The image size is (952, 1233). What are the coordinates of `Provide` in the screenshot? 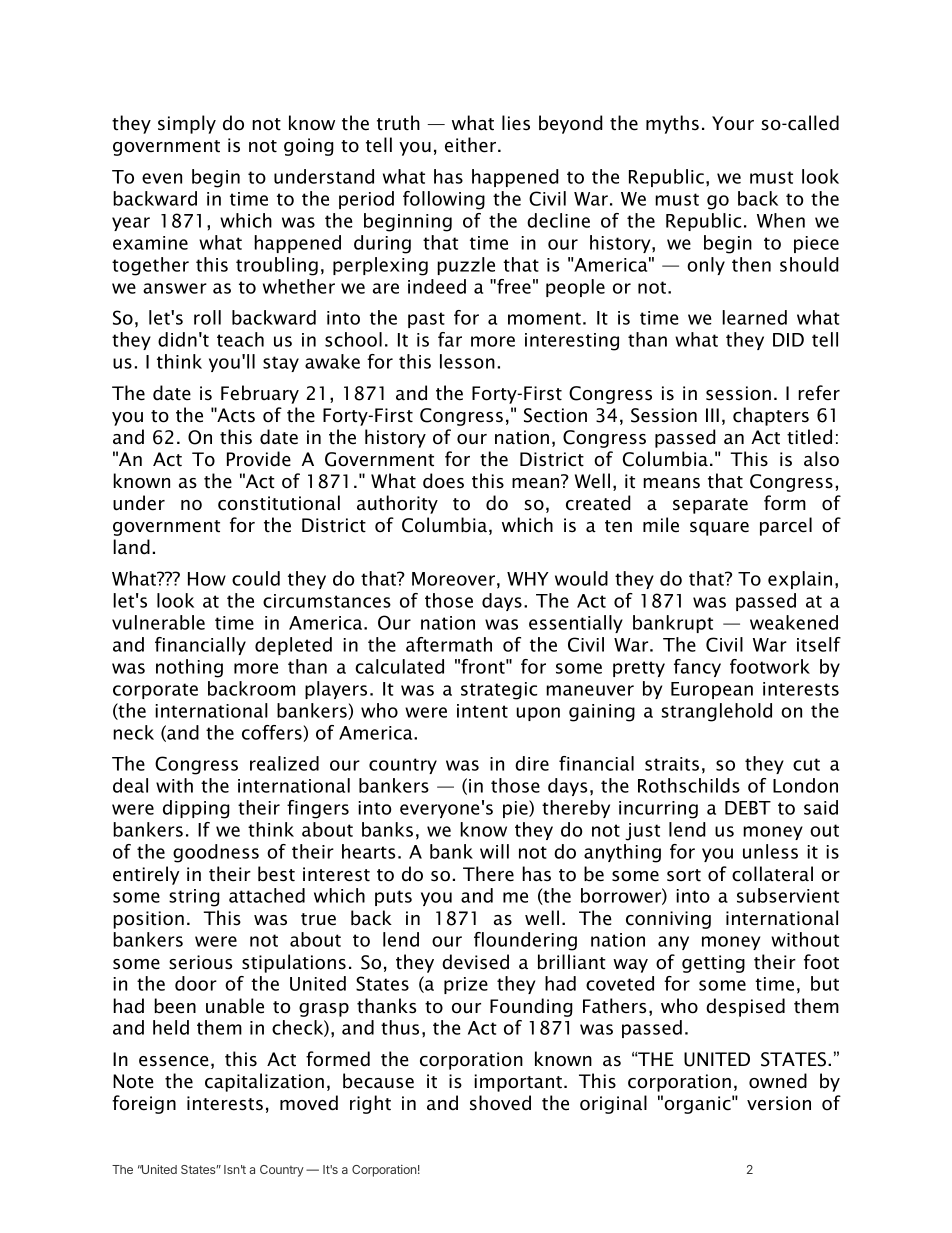 It's located at (259, 459).
